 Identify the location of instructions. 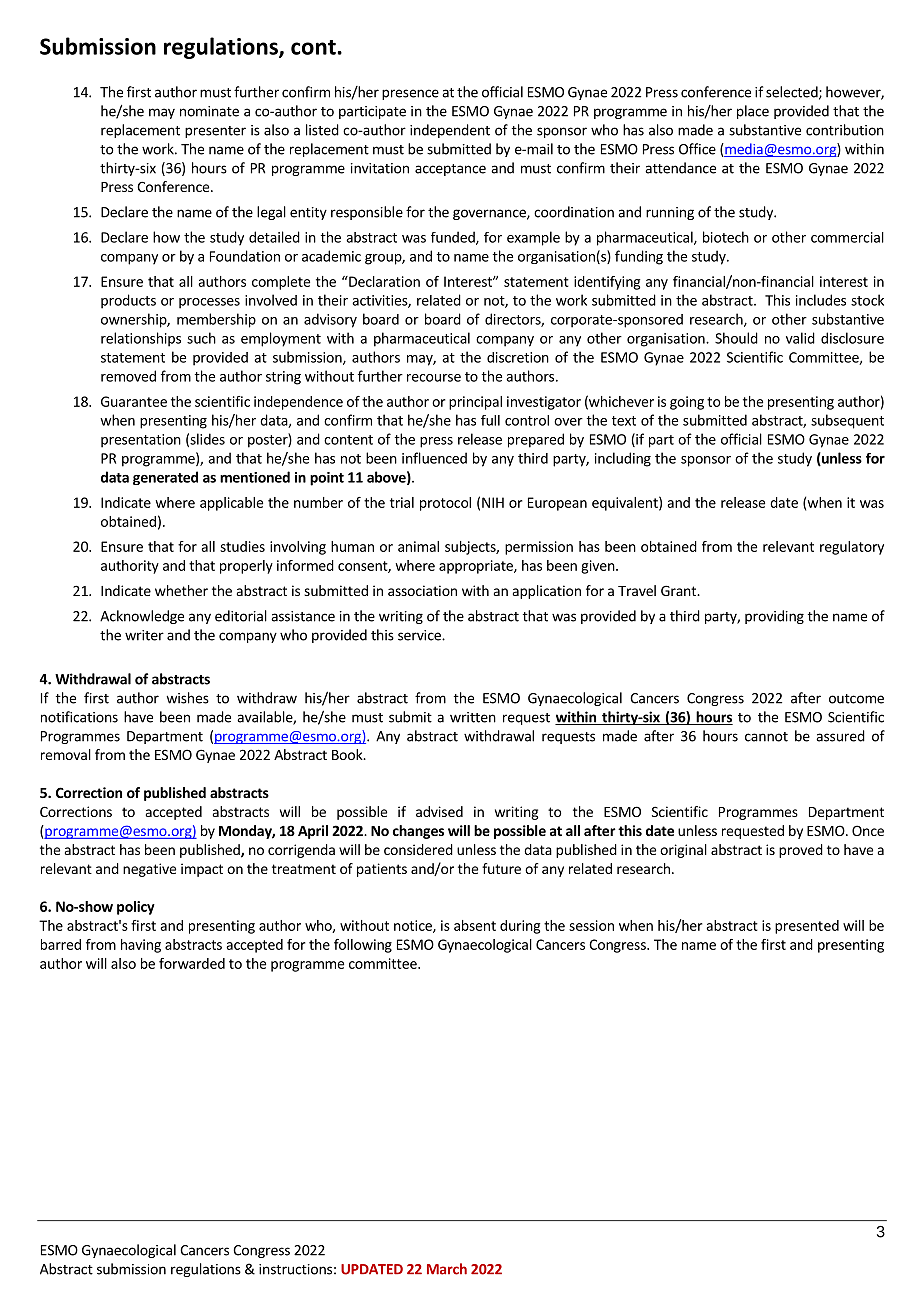
(295, 1269).
